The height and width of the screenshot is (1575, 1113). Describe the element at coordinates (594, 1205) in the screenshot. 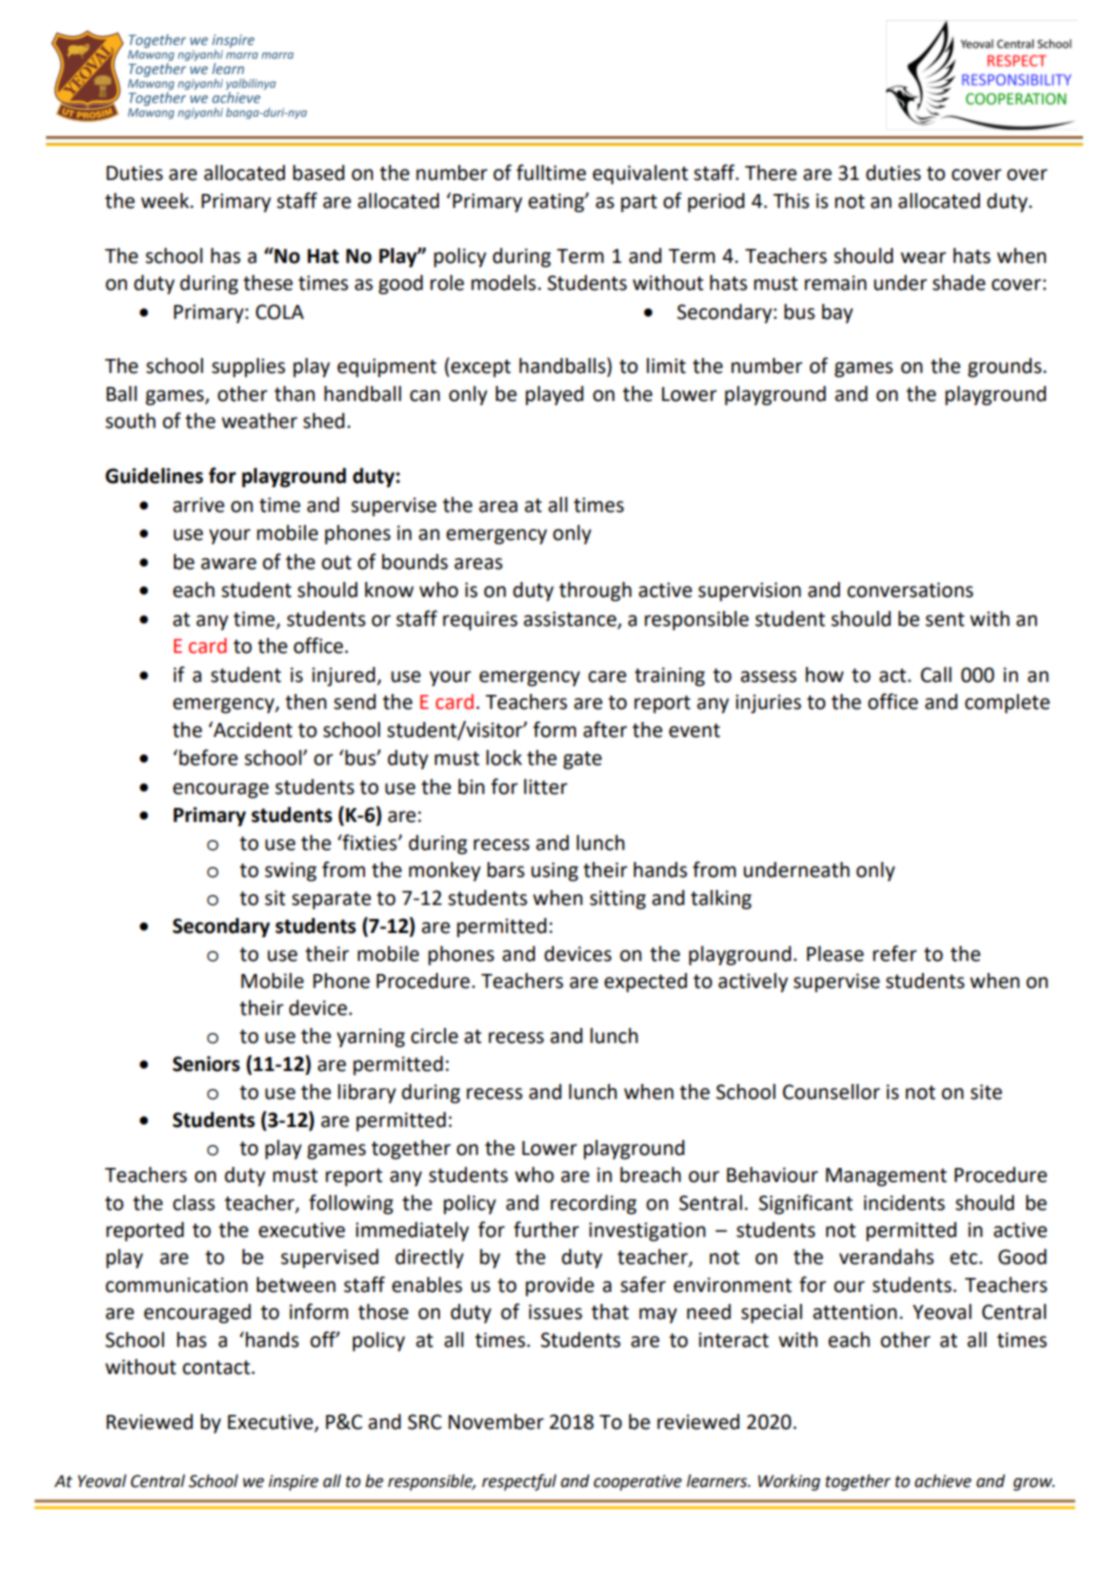

I see `recording` at that location.
